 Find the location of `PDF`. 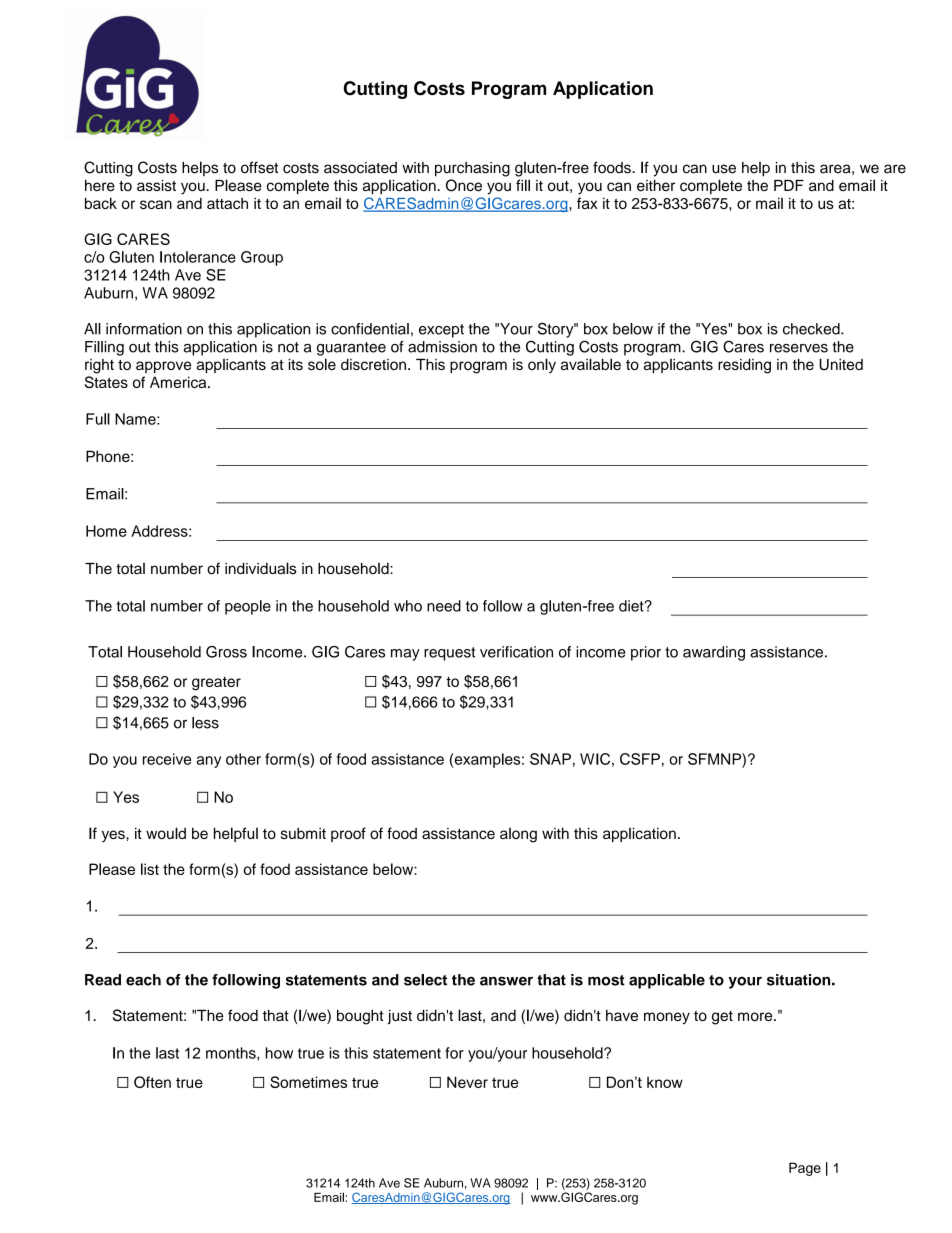

PDF is located at coordinates (789, 185).
